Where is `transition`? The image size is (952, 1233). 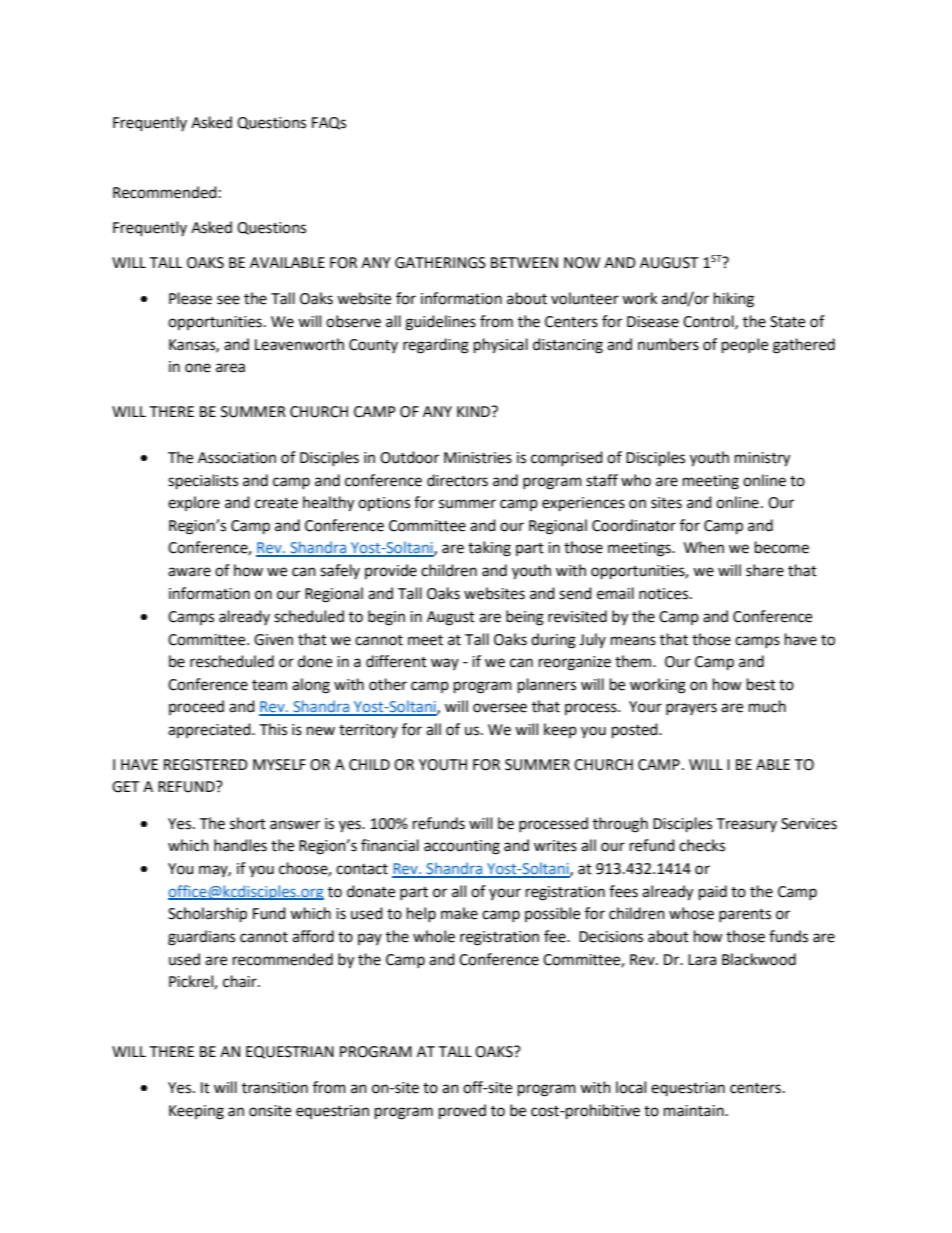 transition is located at coordinates (275, 1088).
